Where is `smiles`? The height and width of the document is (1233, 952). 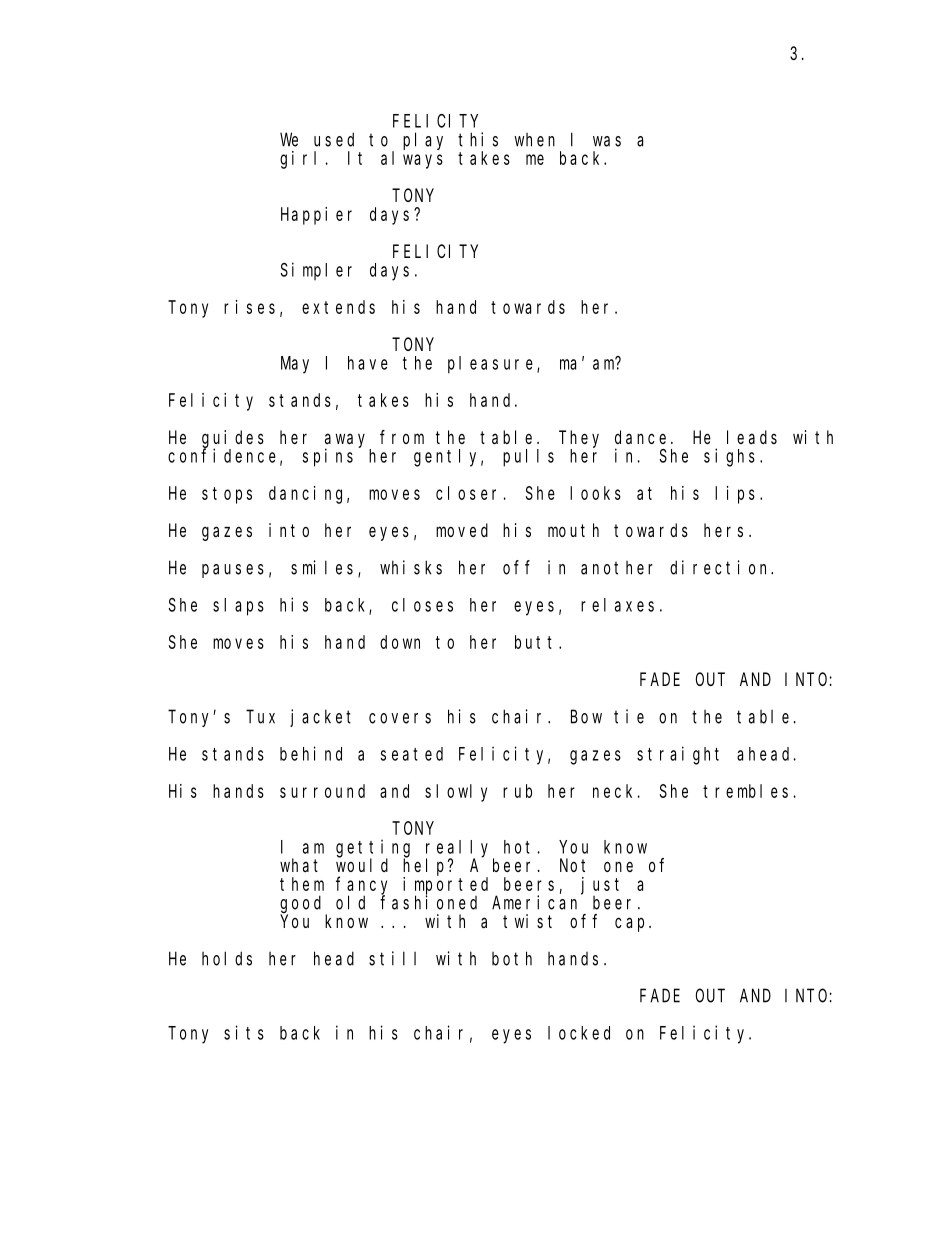 smiles is located at coordinates (325, 568).
